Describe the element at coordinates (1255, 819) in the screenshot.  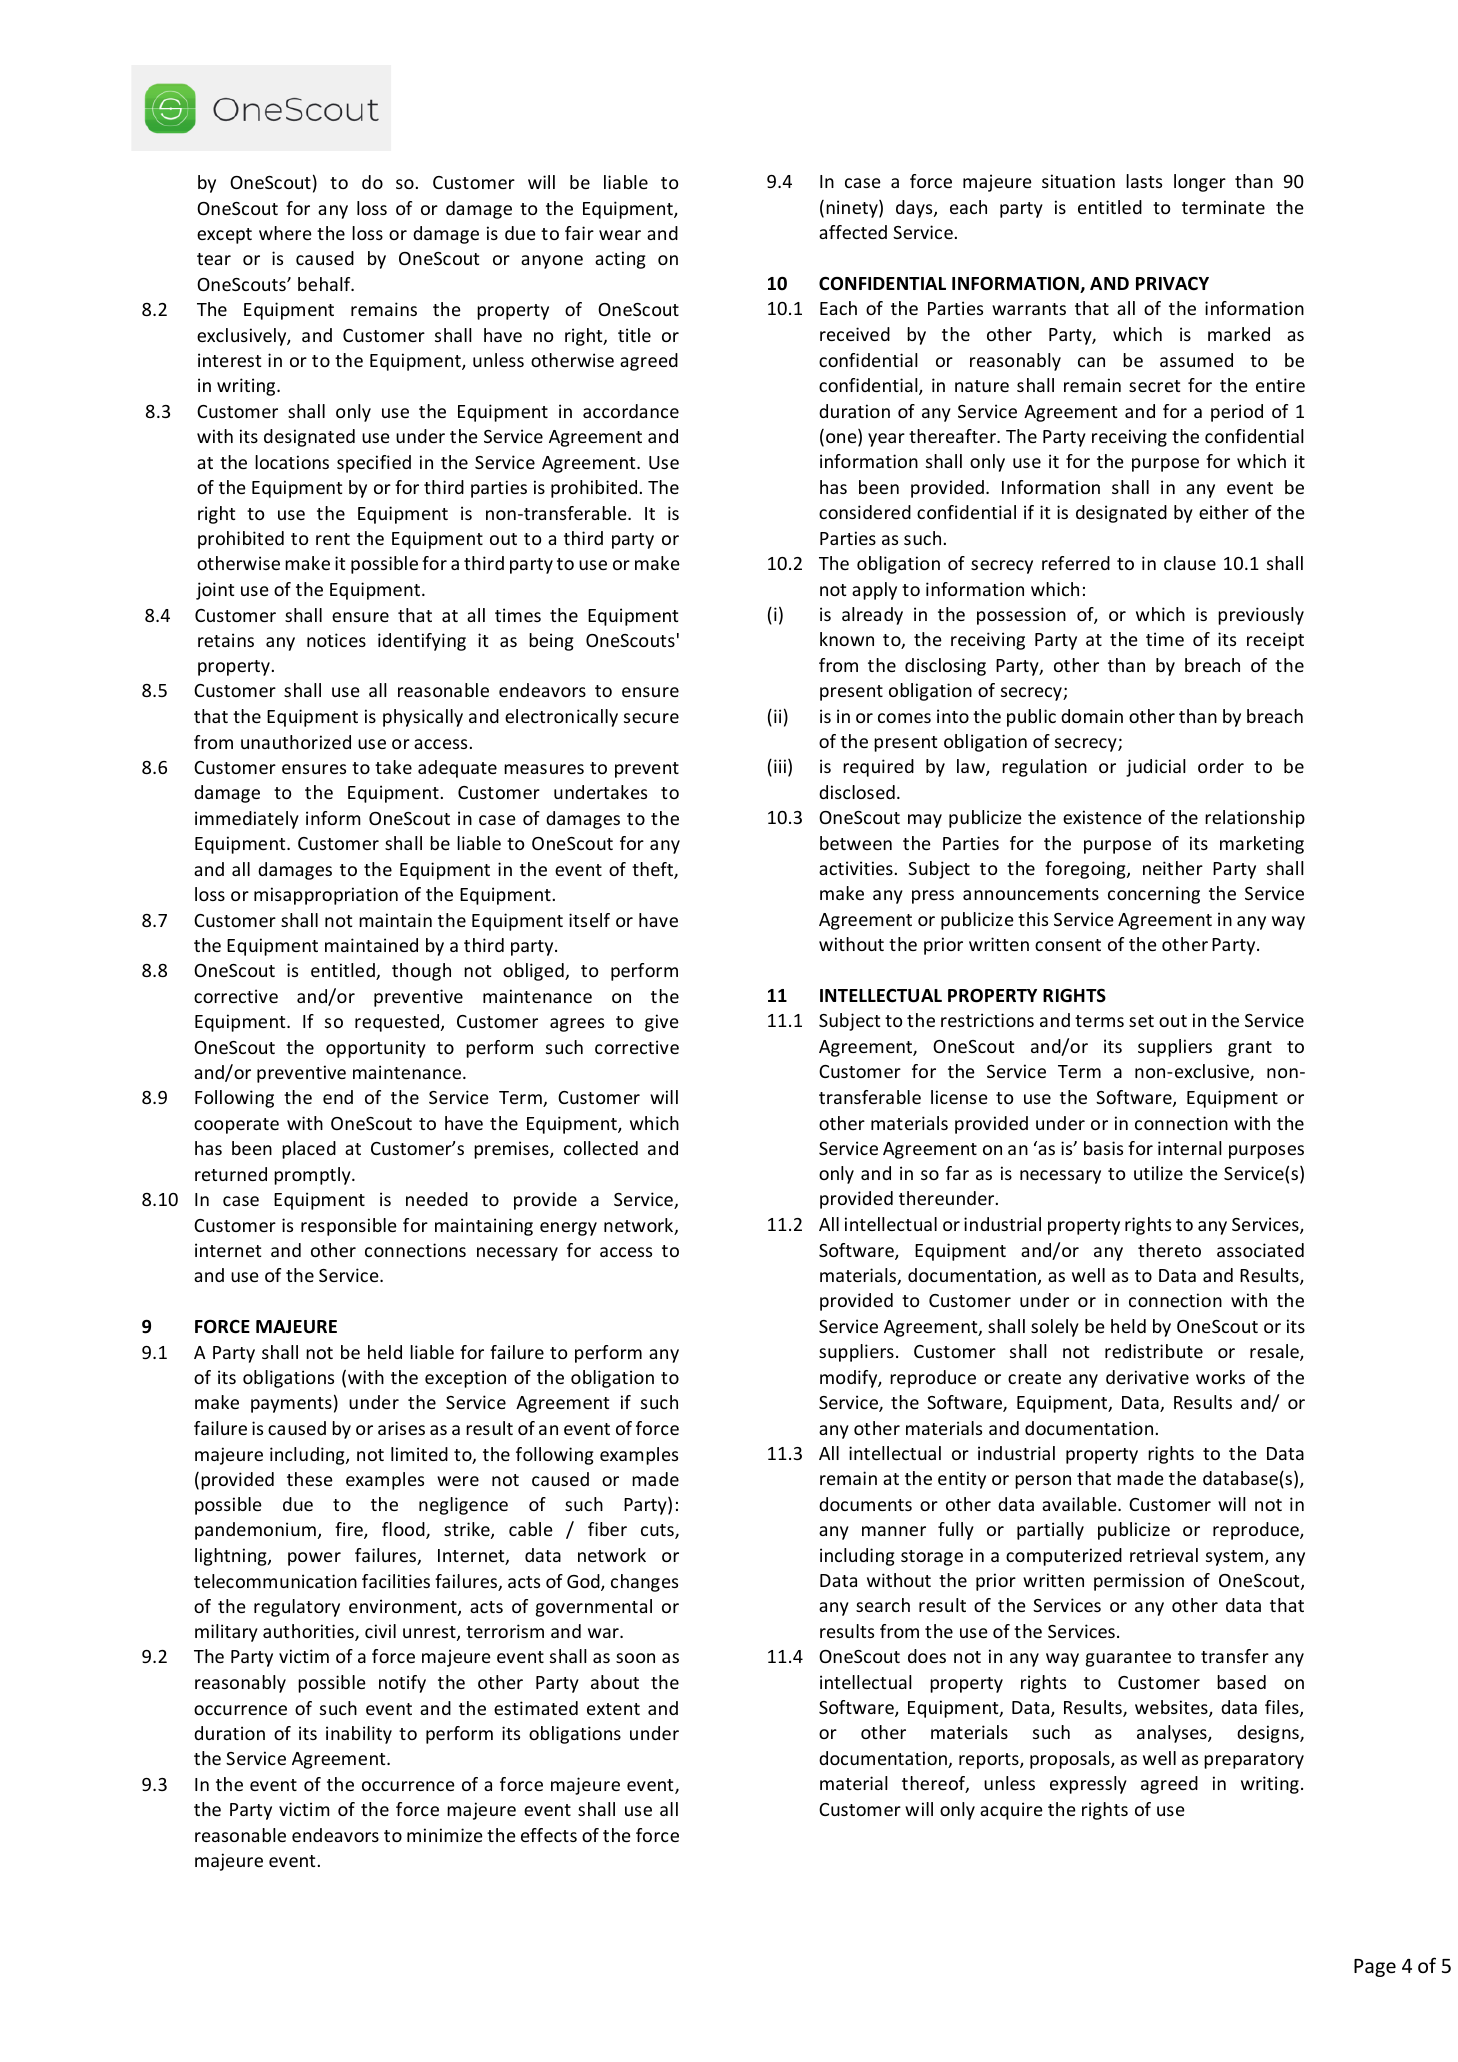
I see `relationship` at that location.
